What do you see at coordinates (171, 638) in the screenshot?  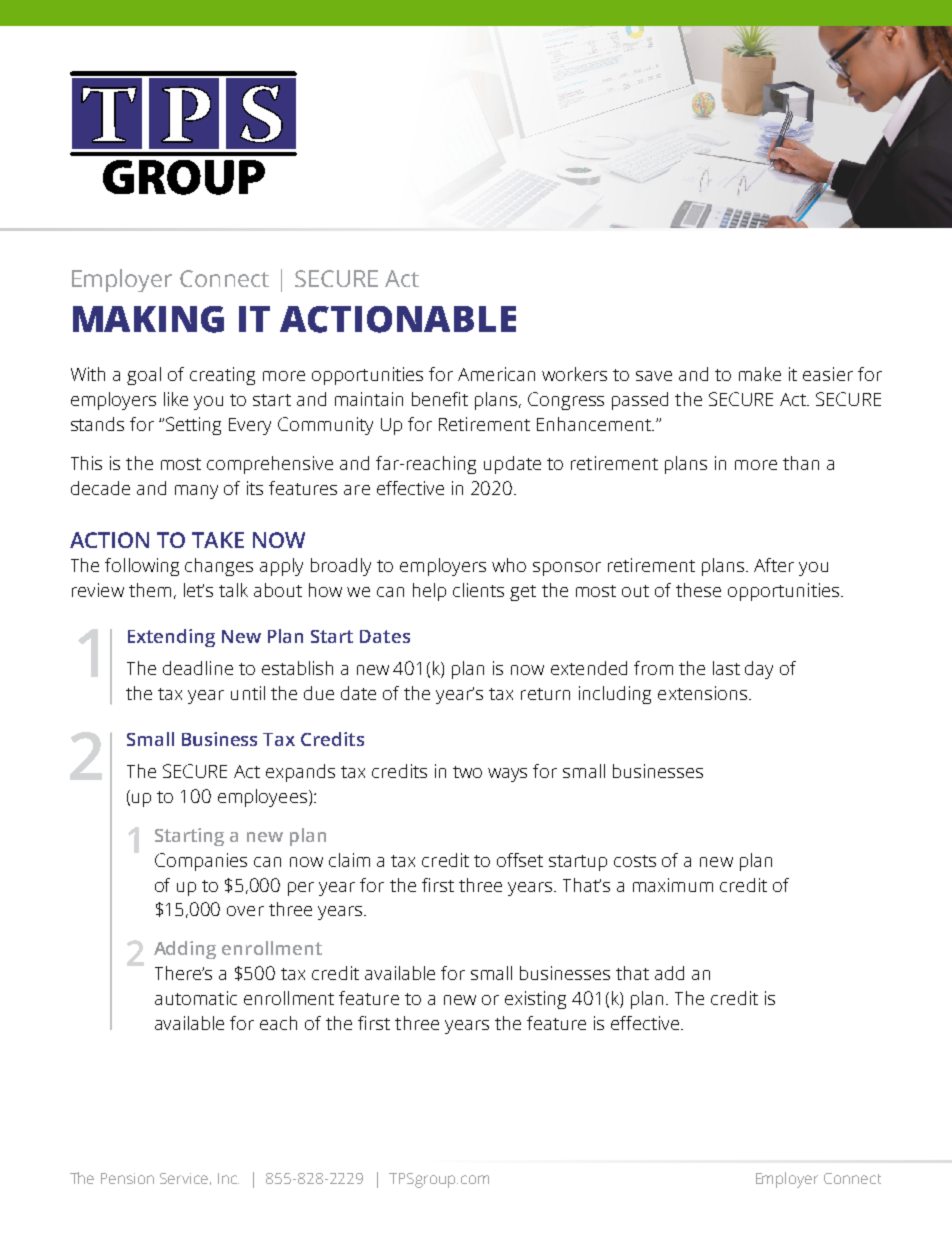 I see `Extending` at bounding box center [171, 638].
